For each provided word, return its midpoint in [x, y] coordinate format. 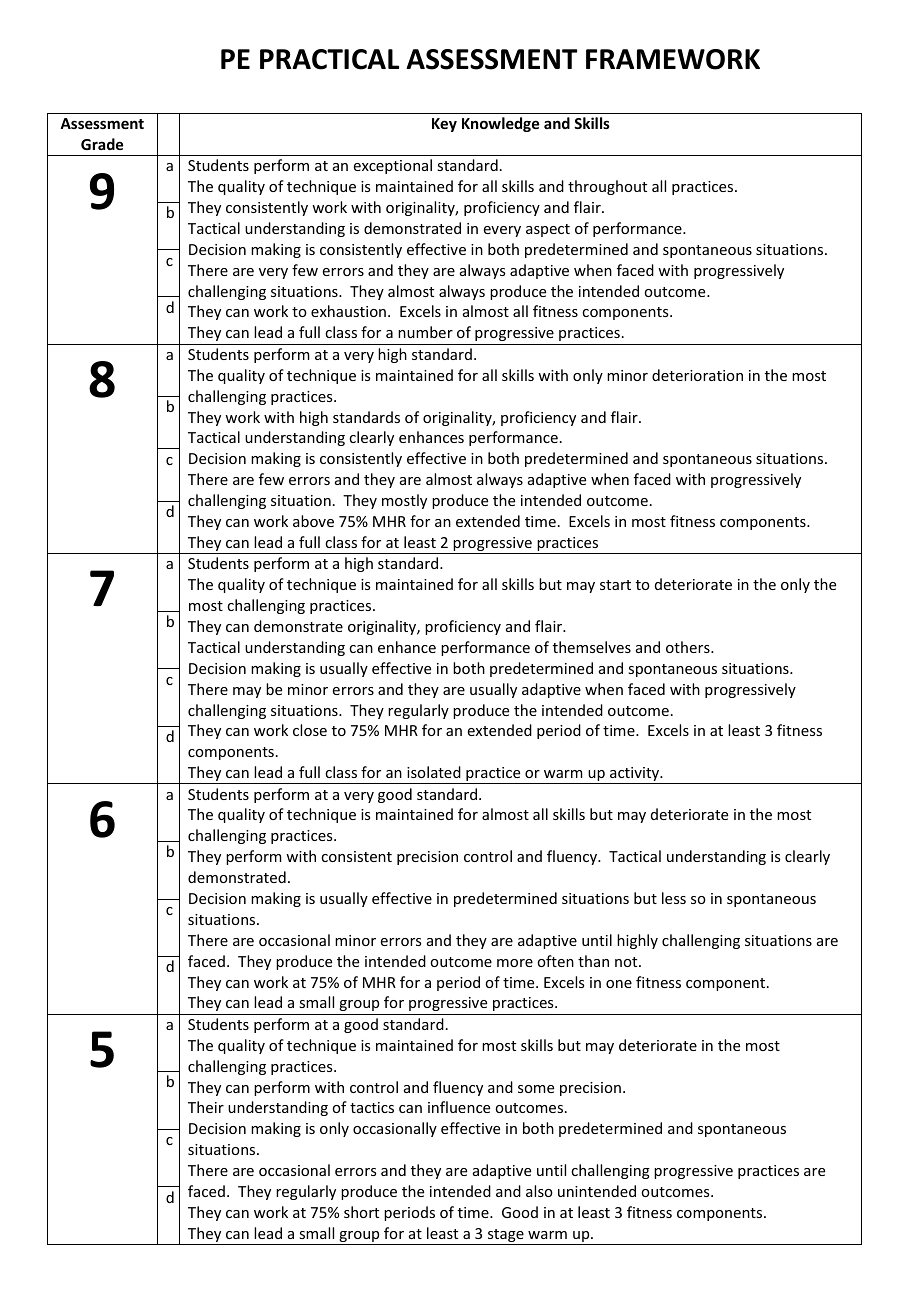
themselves [592, 647]
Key [444, 125]
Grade [102, 144]
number [425, 332]
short [361, 1212]
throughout [607, 187]
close [310, 730]
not [627, 962]
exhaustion [348, 311]
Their [206, 1107]
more [515, 963]
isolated [434, 772]
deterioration [697, 375]
